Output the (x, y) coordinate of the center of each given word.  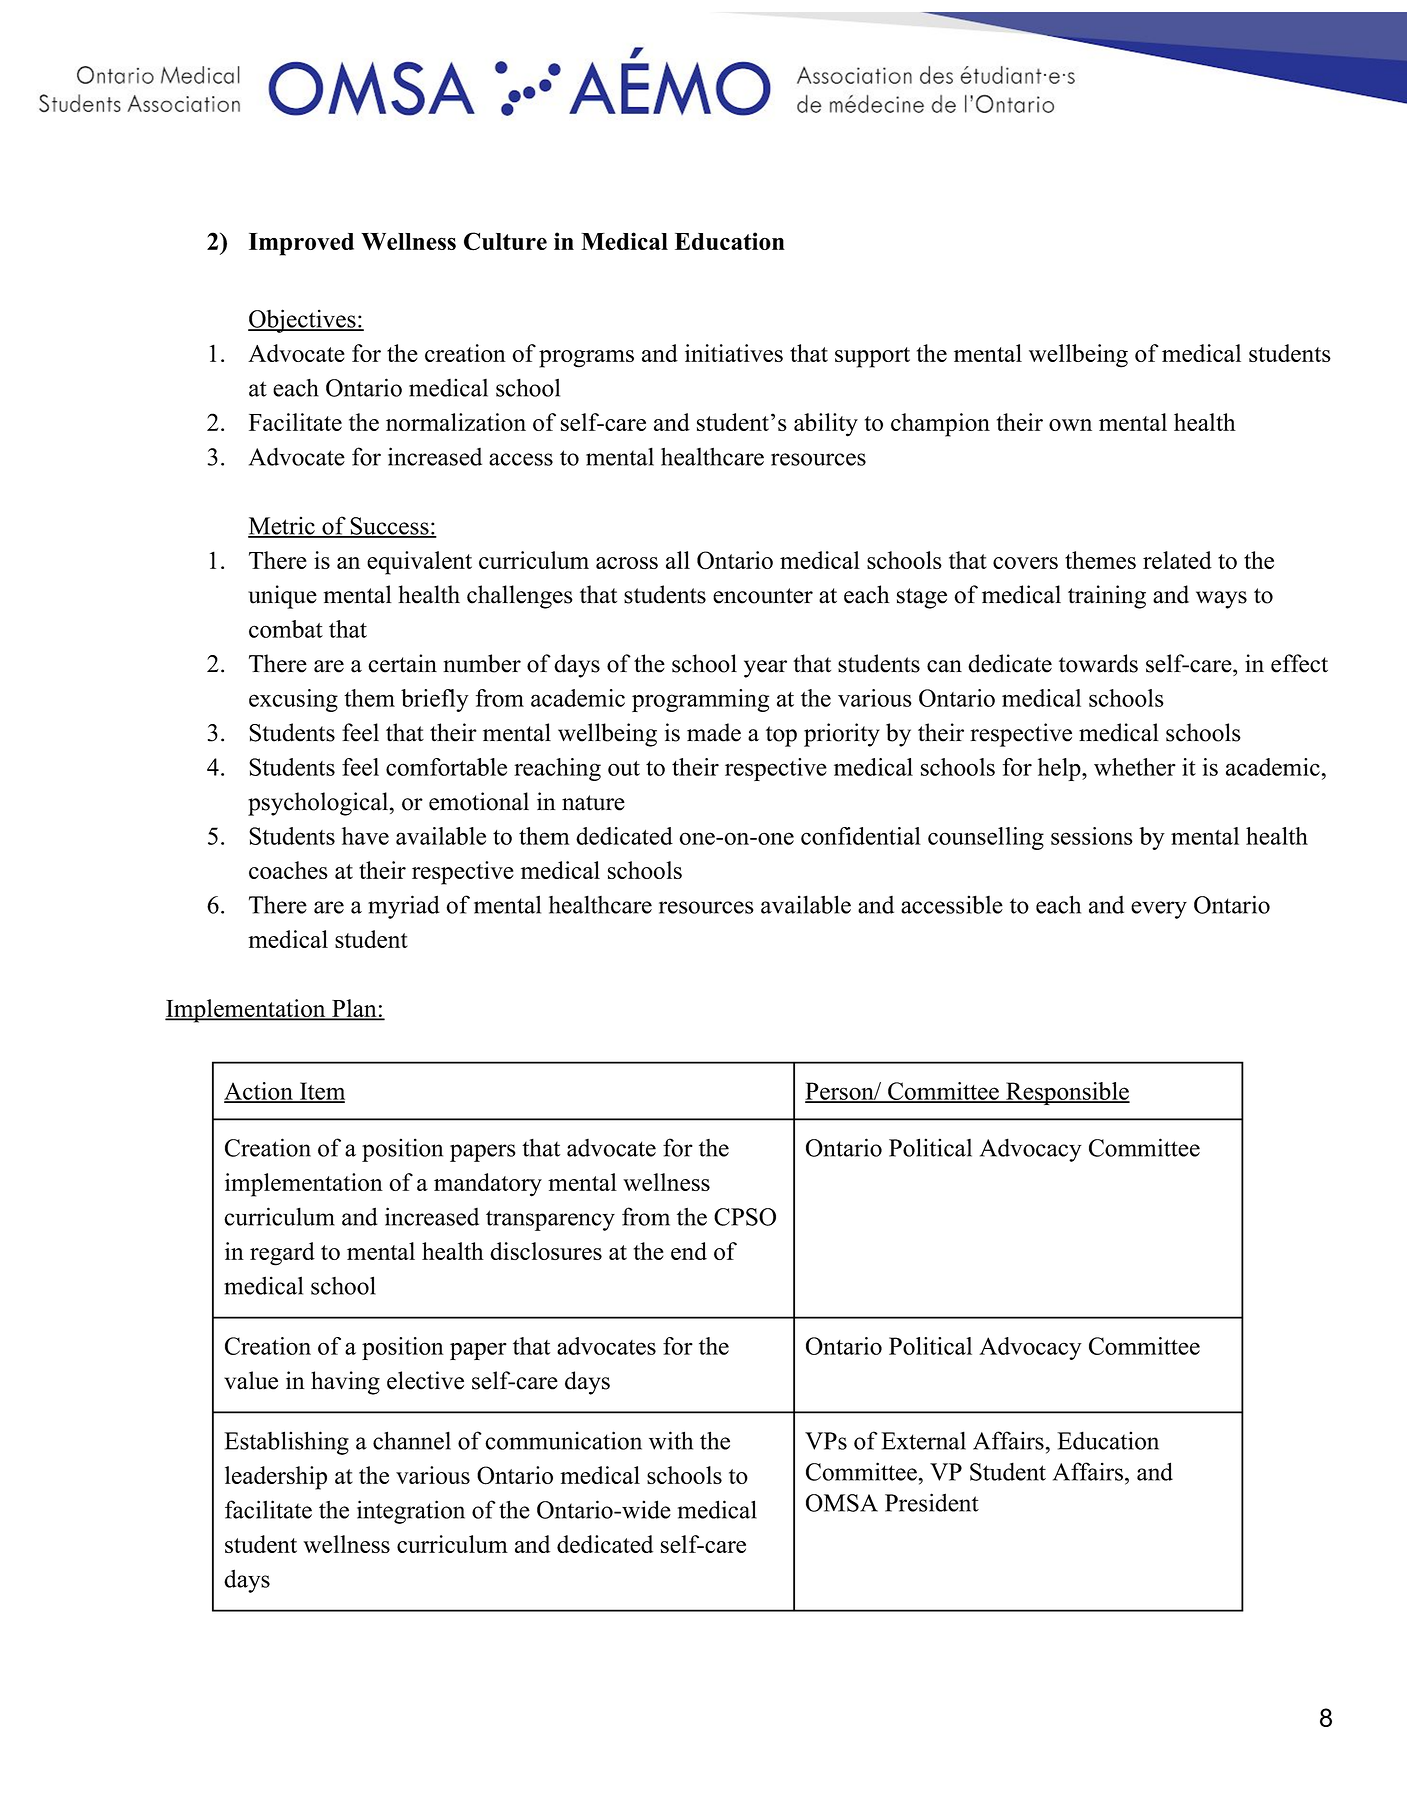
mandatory (488, 1185)
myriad (404, 907)
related (1177, 560)
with (671, 1440)
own (1070, 425)
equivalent (419, 563)
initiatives (734, 353)
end (689, 1251)
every (1159, 910)
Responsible (1067, 1093)
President (932, 1502)
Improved (301, 244)
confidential (861, 836)
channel (412, 1440)
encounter (763, 596)
